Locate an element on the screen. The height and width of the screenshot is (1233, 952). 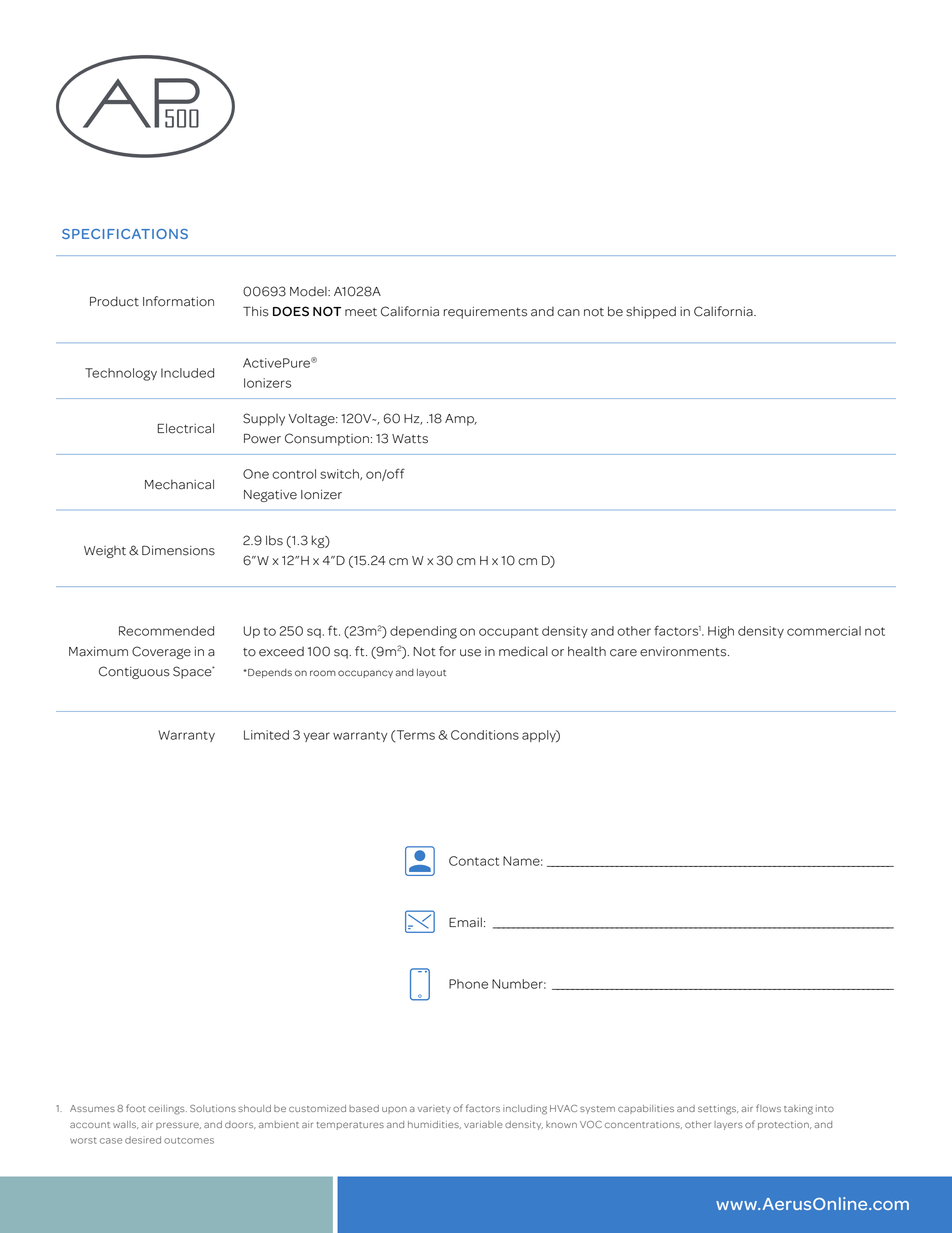
SPECIFICATIONS is located at coordinates (125, 234).
